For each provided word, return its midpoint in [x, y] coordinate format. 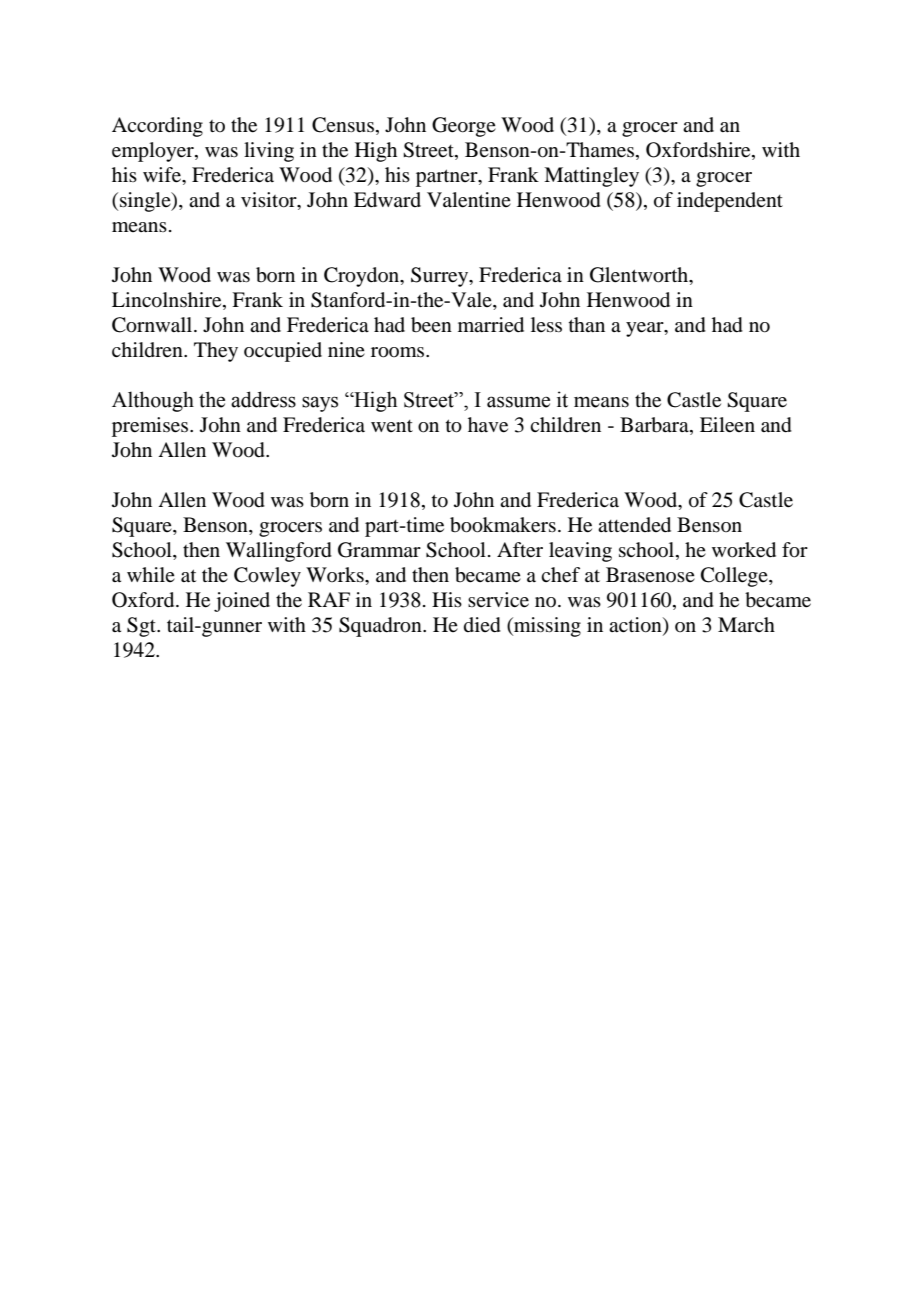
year [646, 329]
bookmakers [503, 525]
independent [730, 202]
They [216, 352]
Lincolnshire [168, 300]
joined [242, 602]
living [269, 152]
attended [634, 525]
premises [151, 427]
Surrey [441, 277]
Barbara [655, 426]
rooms [399, 352]
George [464, 127]
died [482, 625]
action [636, 626]
